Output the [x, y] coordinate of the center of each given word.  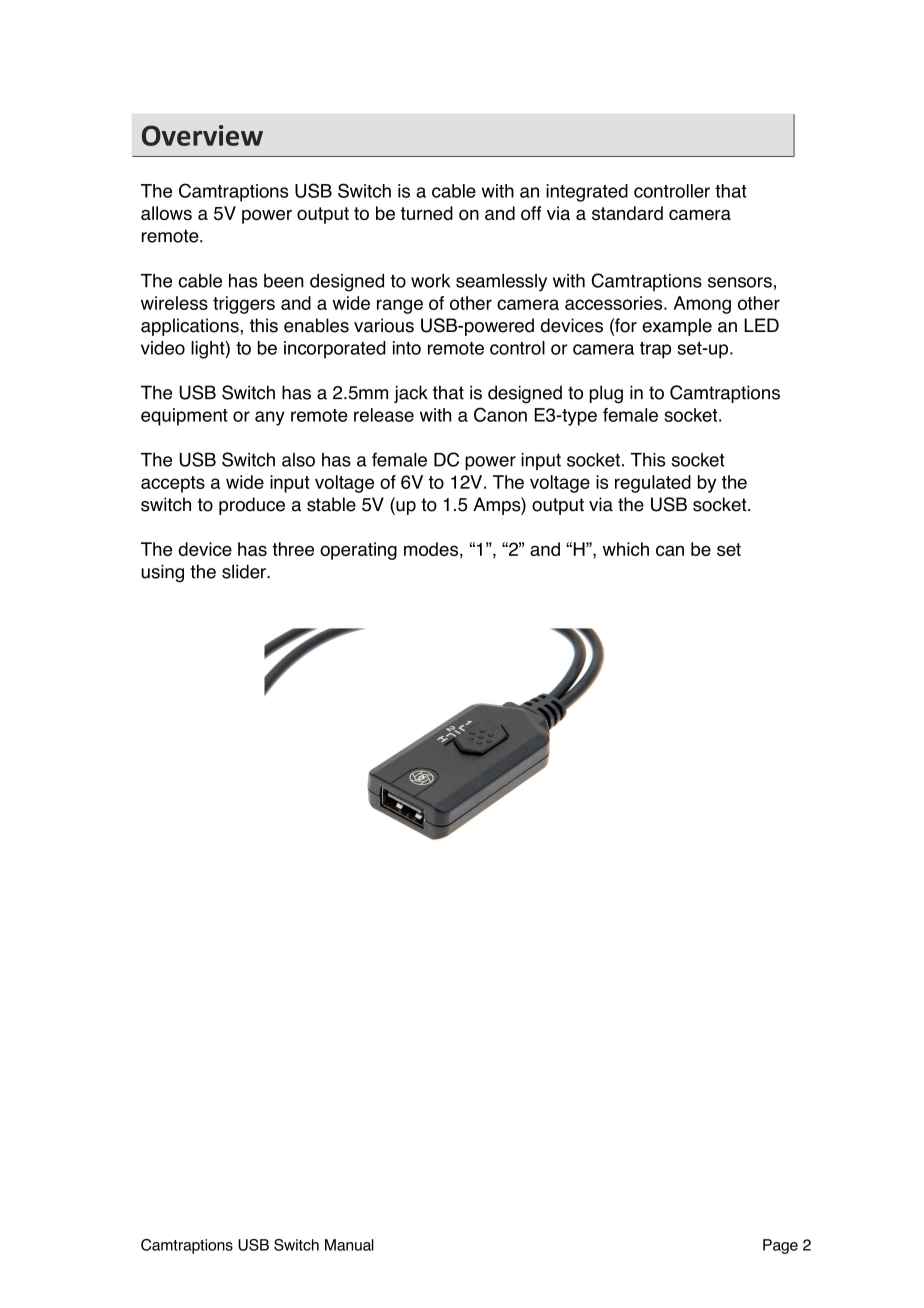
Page [780, 1246]
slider [245, 571]
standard [627, 213]
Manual [349, 1245]
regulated [653, 484]
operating [358, 551]
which [626, 549]
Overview [202, 135]
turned [427, 213]
